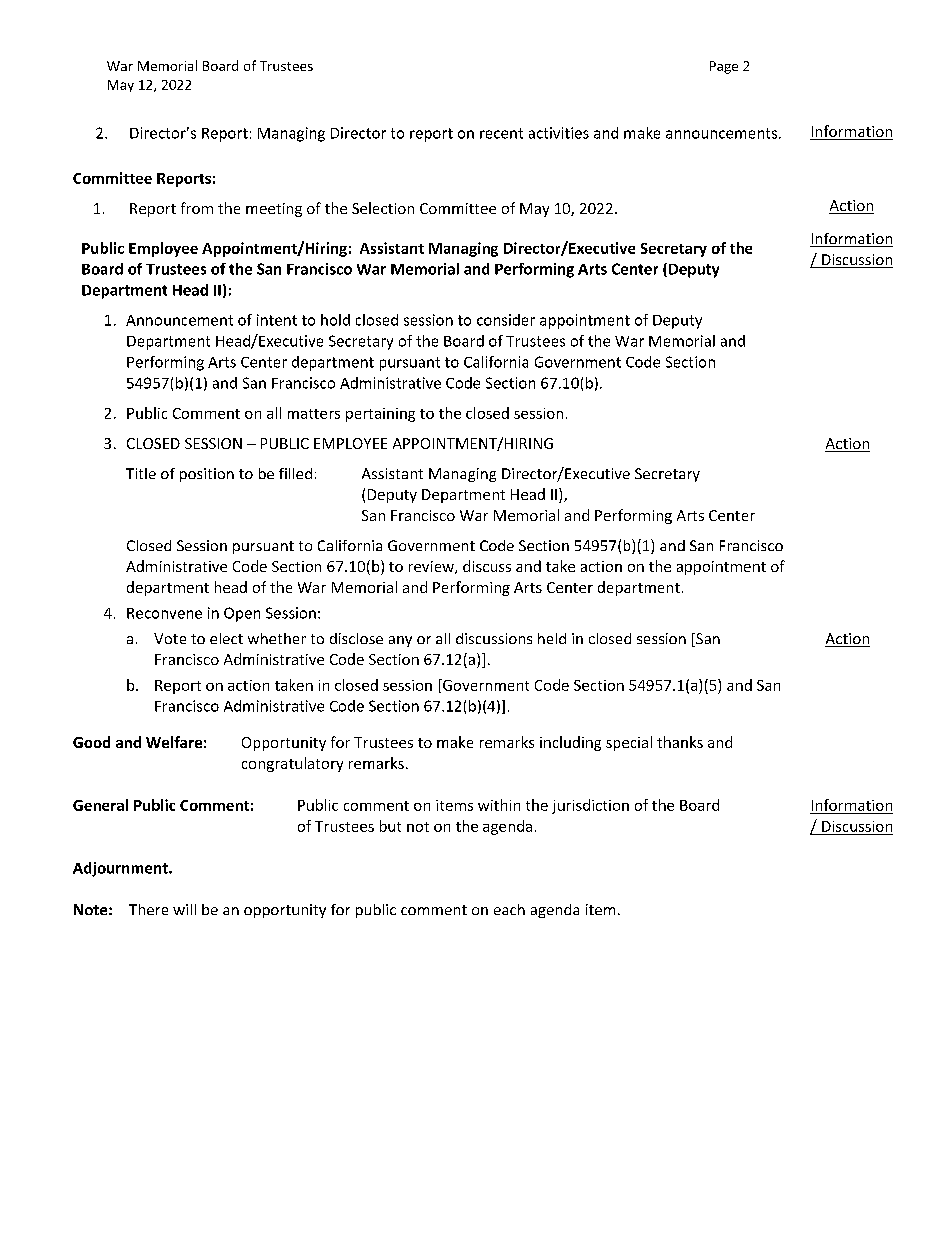  I want to click on held, so click(552, 638).
